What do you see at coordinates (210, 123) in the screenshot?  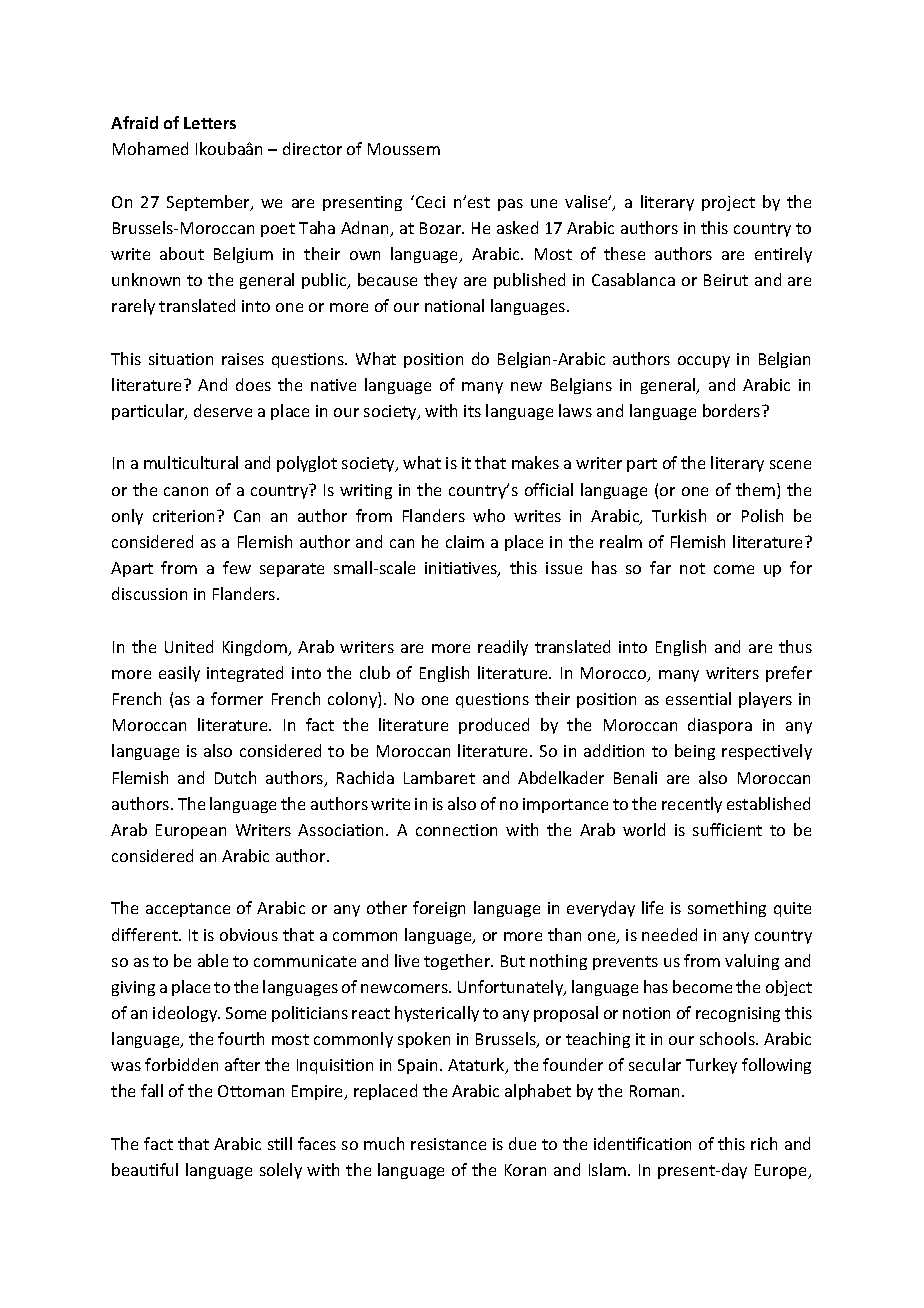 I see `Letters` at bounding box center [210, 123].
